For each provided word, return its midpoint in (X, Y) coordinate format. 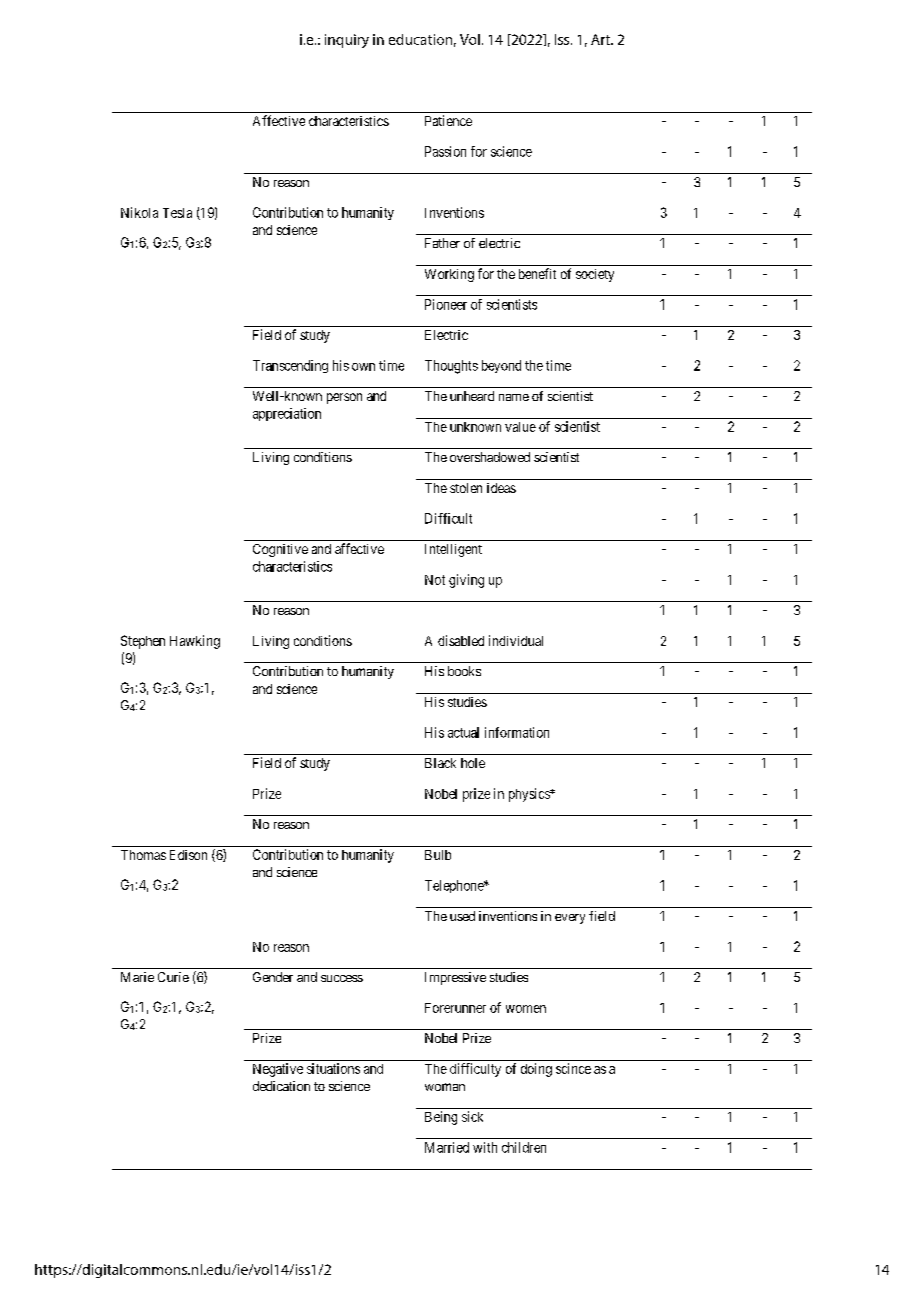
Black (440, 763)
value (520, 427)
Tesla (177, 213)
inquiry (347, 41)
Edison (188, 855)
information (517, 732)
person (344, 398)
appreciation (287, 414)
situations (333, 1068)
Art (601, 39)
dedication (281, 1086)
